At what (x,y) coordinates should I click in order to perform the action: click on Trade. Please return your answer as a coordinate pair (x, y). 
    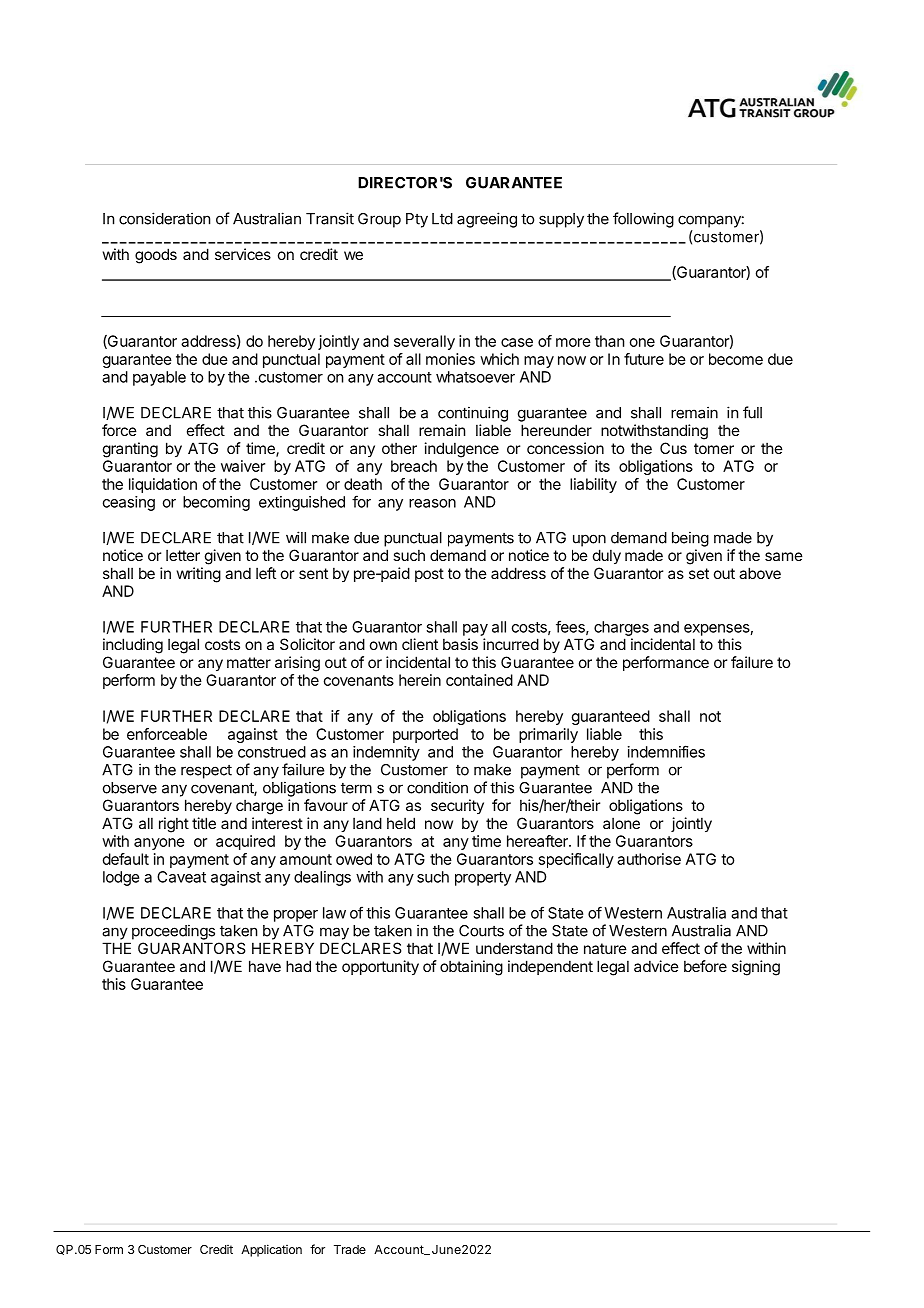
    Looking at the image, I should click on (350, 1249).
